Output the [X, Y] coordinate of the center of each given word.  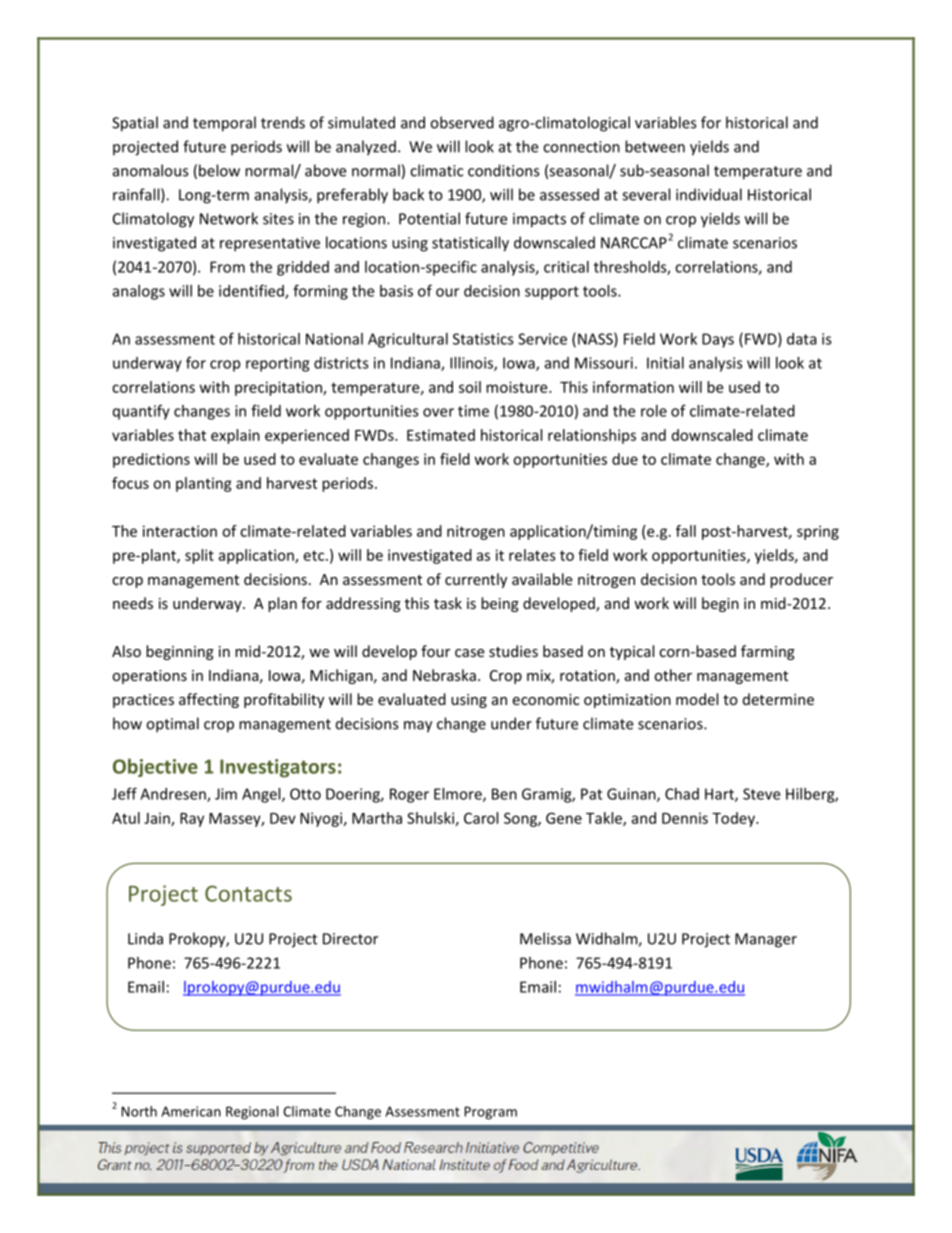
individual [709, 194]
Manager [766, 940]
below [219, 170]
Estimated [441, 435]
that [192, 435]
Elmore [459, 795]
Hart [720, 795]
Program [490, 1113]
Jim [226, 794]
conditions [503, 170]
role [654, 411]
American [191, 1111]
